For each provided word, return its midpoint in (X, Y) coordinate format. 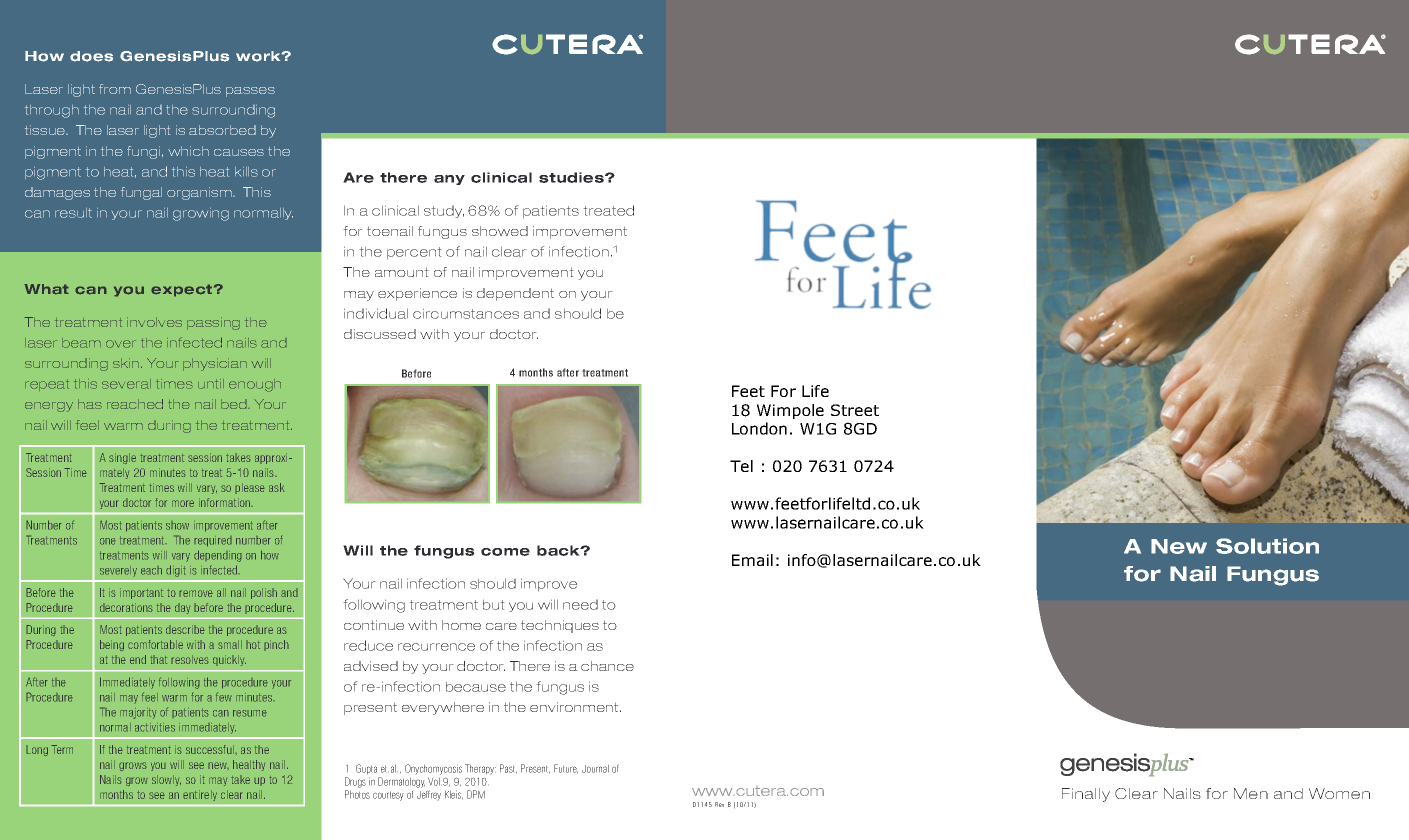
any (449, 180)
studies (572, 177)
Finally (1086, 795)
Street (855, 410)
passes (250, 92)
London (759, 428)
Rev (719, 804)
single (122, 458)
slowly (166, 780)
